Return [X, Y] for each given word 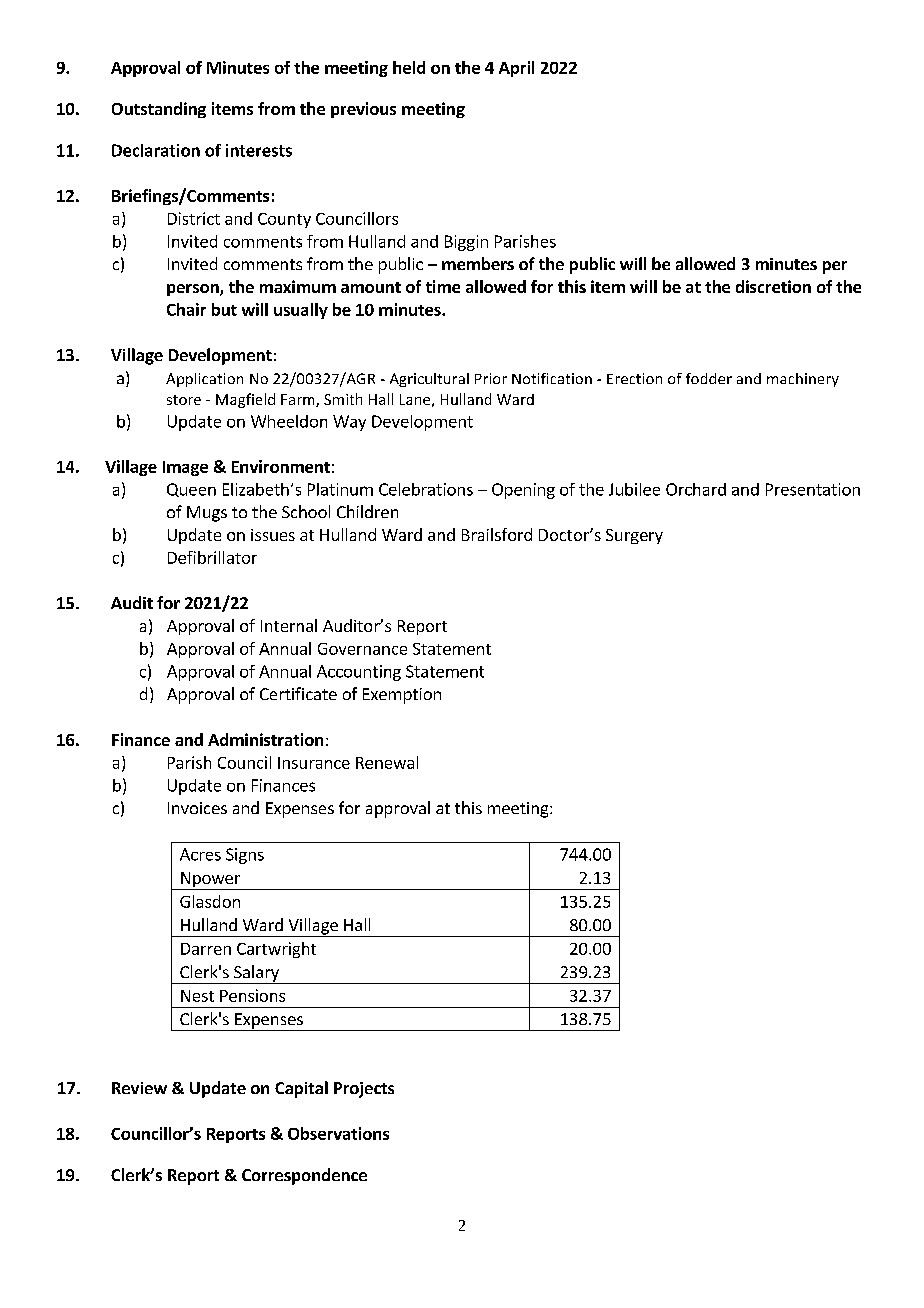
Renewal [387, 762]
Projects [364, 1090]
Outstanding [159, 110]
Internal [289, 625]
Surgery [634, 536]
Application [204, 380]
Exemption [402, 696]
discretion [773, 286]
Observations [338, 1133]
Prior [491, 378]
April [516, 69]
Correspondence [304, 1176]
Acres [200, 854]
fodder [709, 378]
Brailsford [497, 534]
